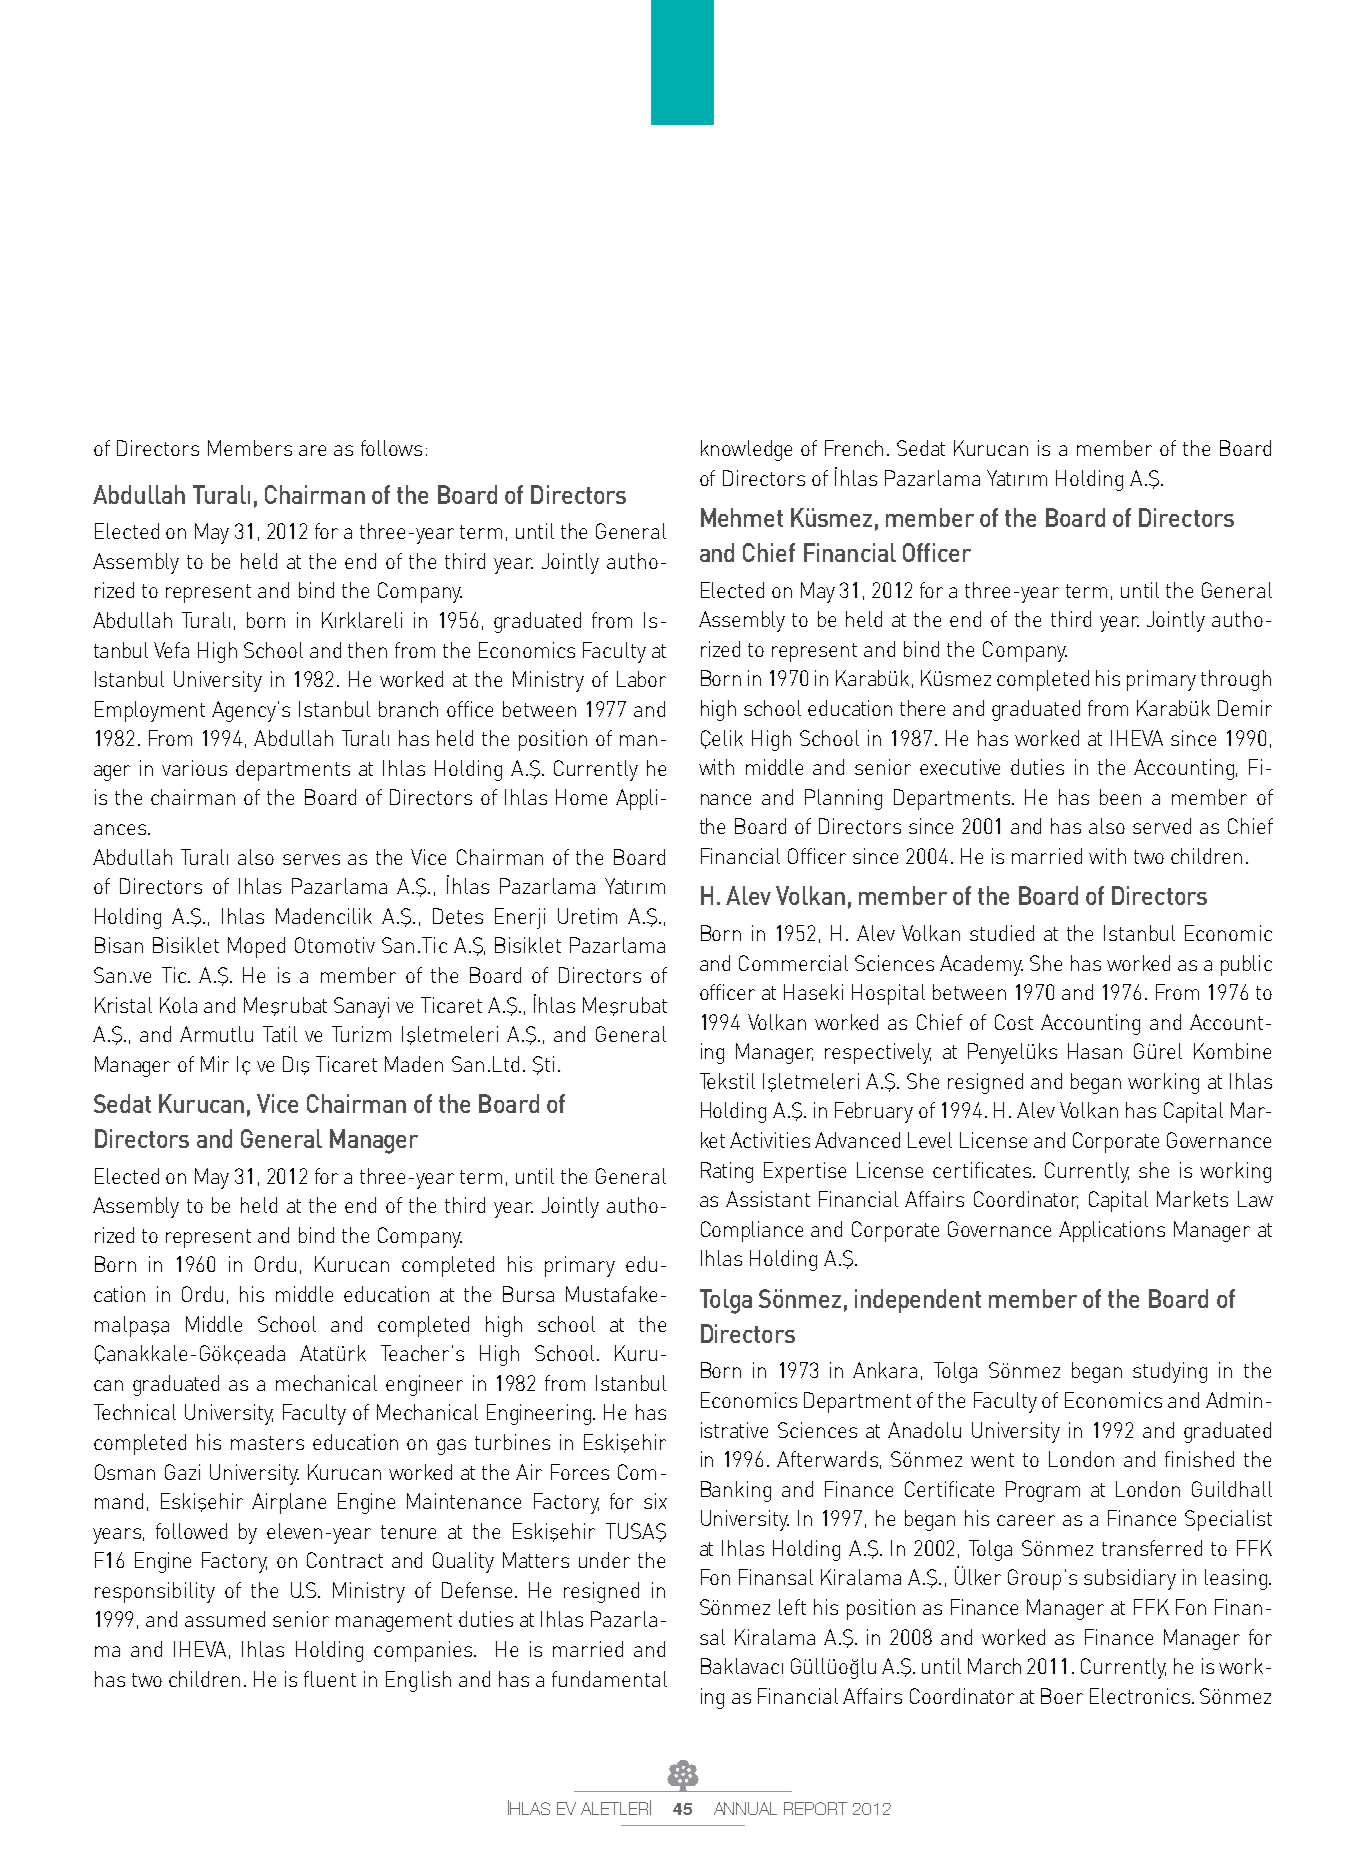 The width and height of the screenshot is (1366, 1863). Describe the element at coordinates (854, 448) in the screenshot. I see `French` at that location.
